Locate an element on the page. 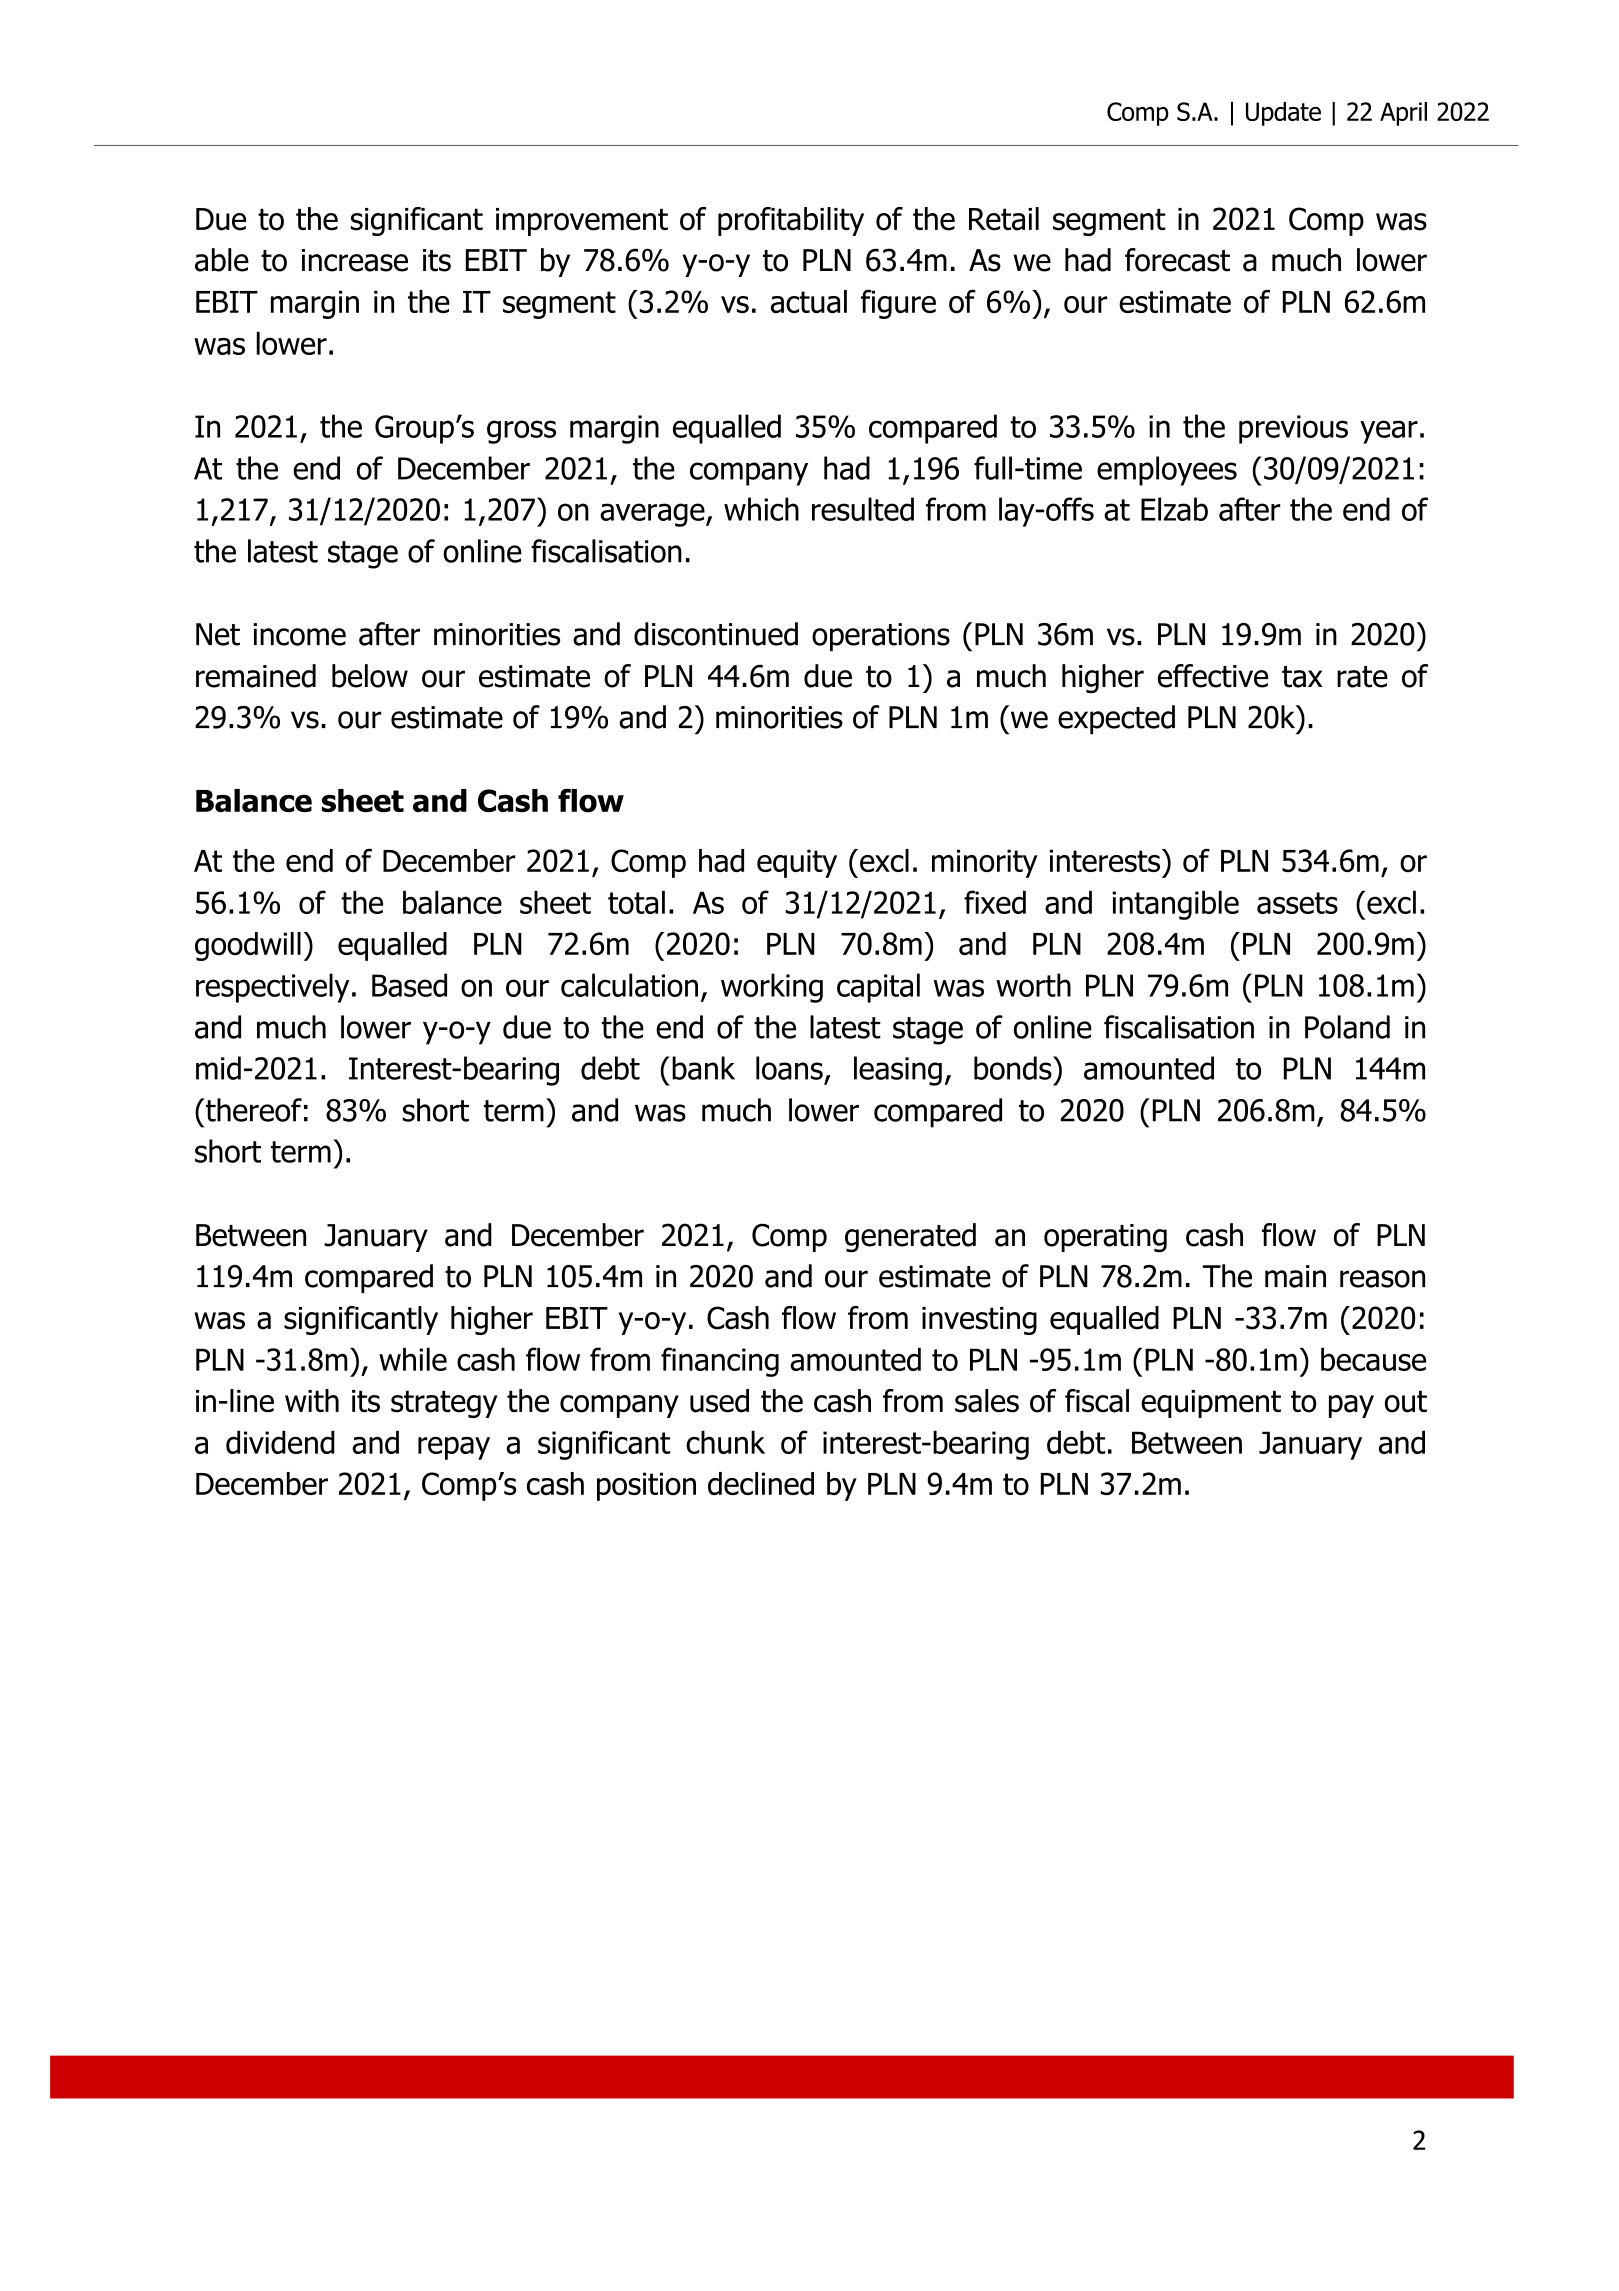 The width and height of the page is (1619, 2291). working is located at coordinates (772, 988).
